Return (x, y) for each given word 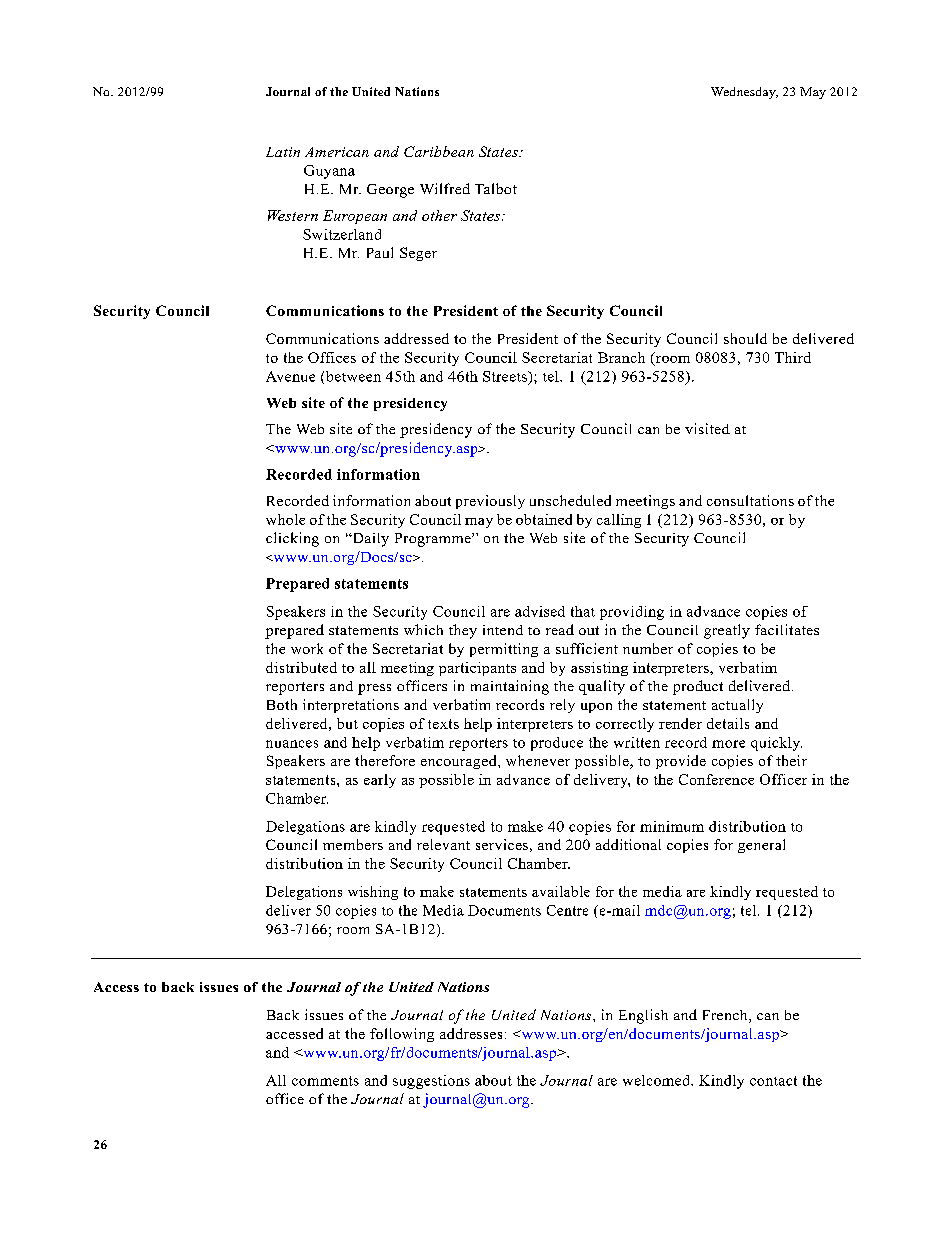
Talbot (496, 188)
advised (540, 611)
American (337, 152)
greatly (727, 631)
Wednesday (744, 93)
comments (325, 1081)
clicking (292, 539)
